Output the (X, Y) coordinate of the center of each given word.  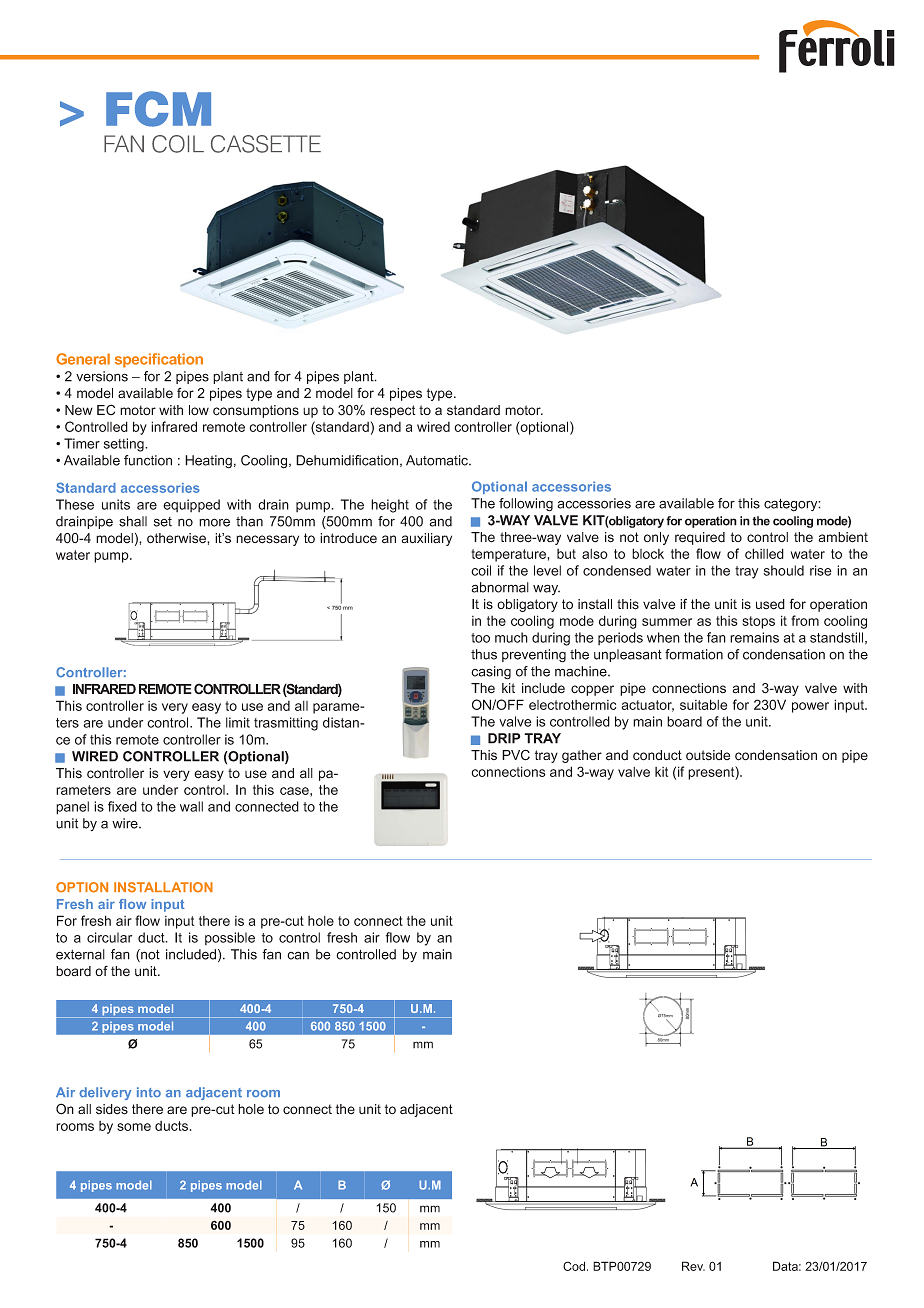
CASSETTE (266, 144)
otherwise (177, 538)
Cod (575, 1266)
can (298, 955)
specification (159, 360)
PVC (516, 755)
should (784, 570)
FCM (158, 109)
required (700, 538)
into (149, 1092)
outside (708, 755)
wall (191, 806)
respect (393, 411)
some (134, 1127)
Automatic (438, 460)
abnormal (500, 587)
